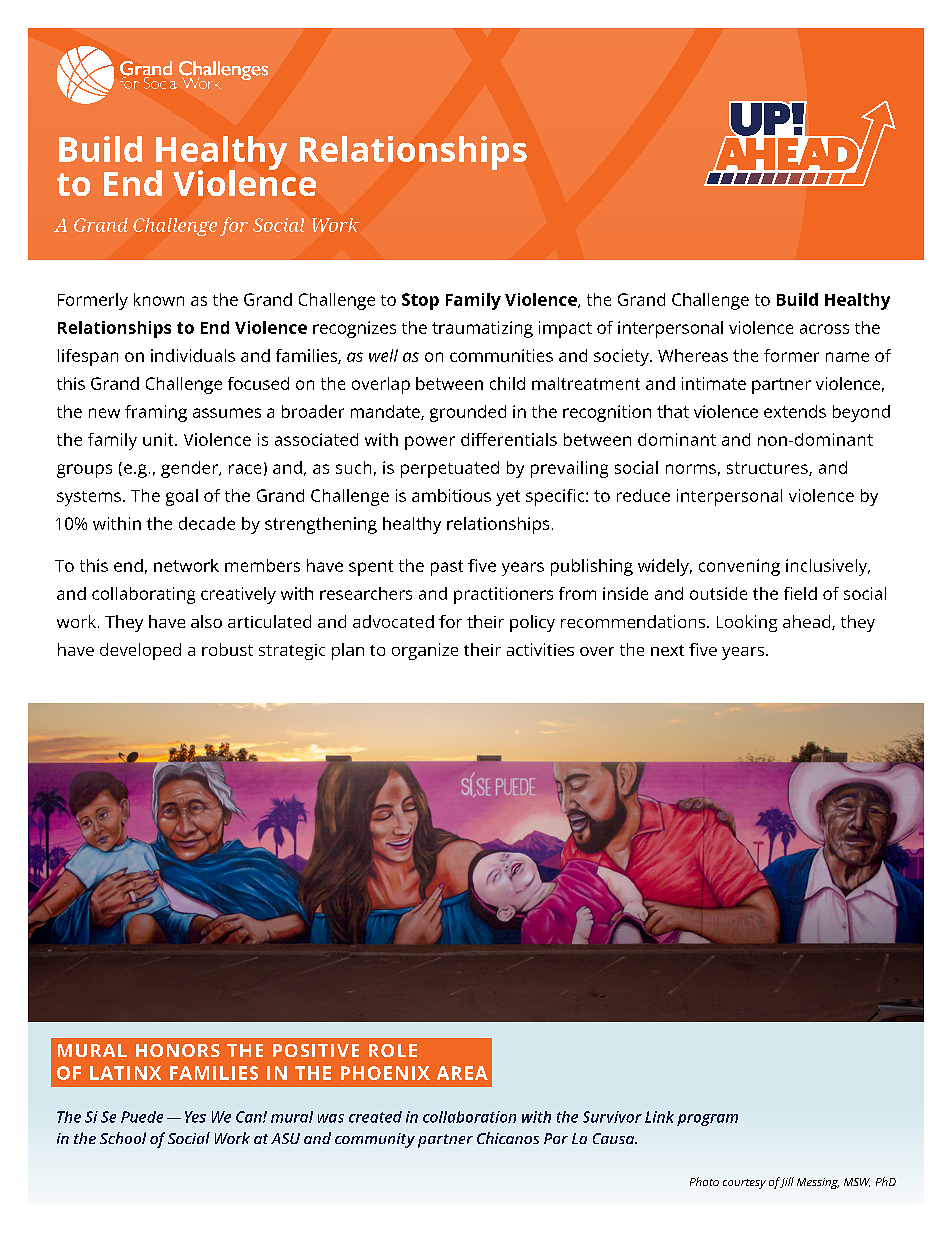 This document has width=952, height=1233. I want to click on known, so click(159, 299).
